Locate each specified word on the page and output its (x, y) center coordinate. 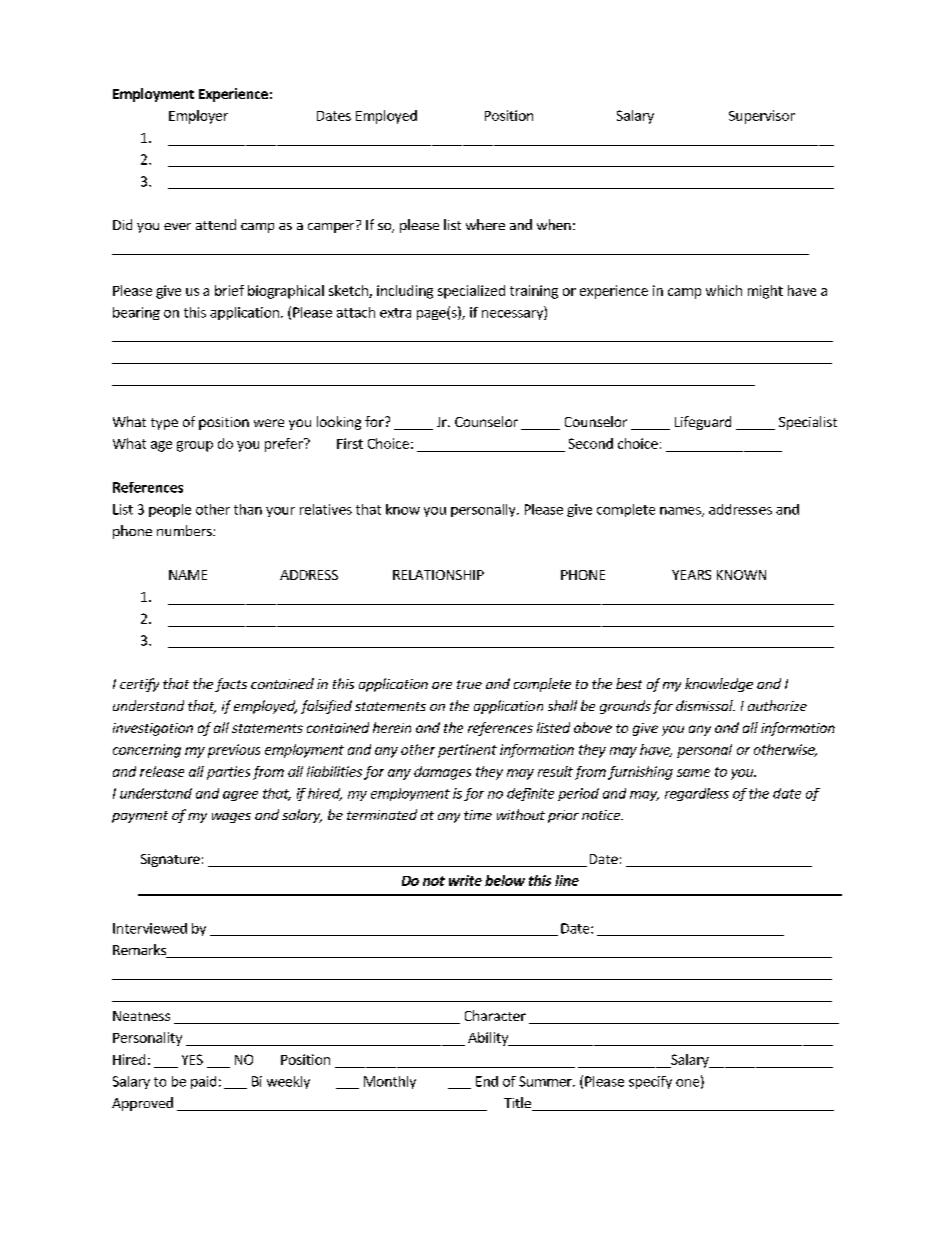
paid (203, 1082)
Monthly (390, 1082)
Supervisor (762, 117)
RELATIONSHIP (438, 575)
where (485, 224)
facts (231, 685)
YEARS (691, 575)
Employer (198, 117)
